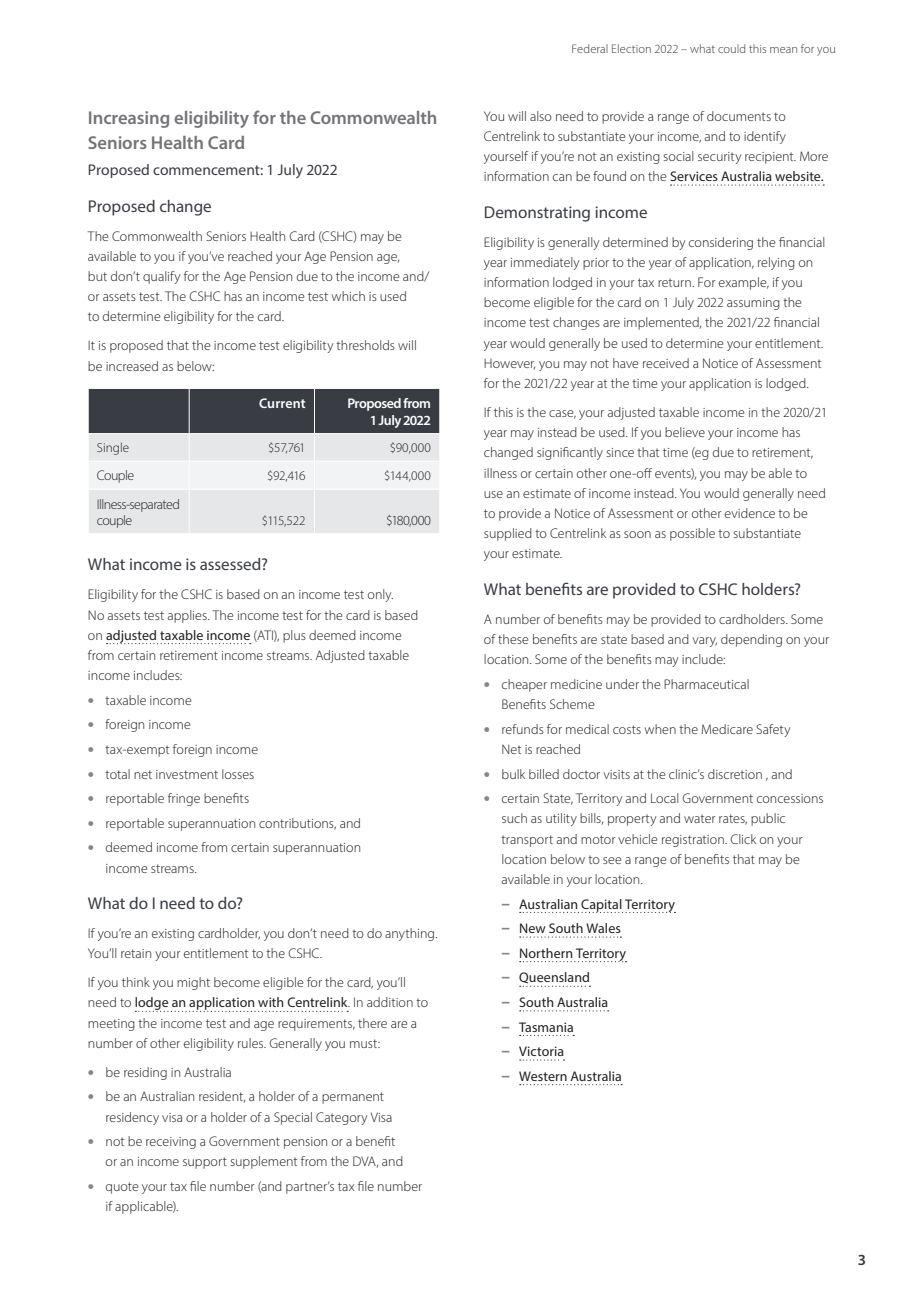 This page has width=924, height=1308. Describe the element at coordinates (205, 1163) in the page. I see `support` at that location.
